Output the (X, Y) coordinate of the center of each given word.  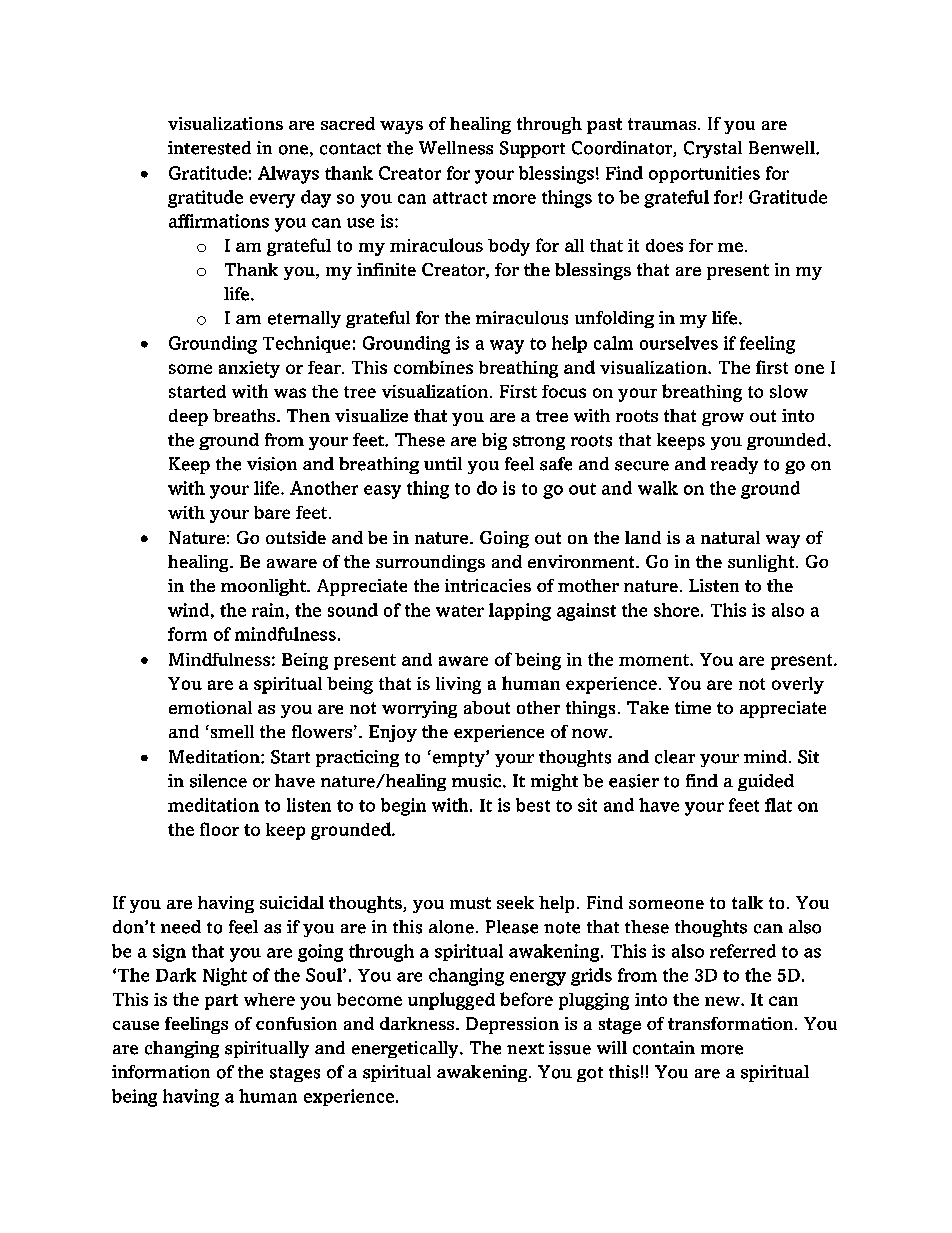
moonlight (264, 587)
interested (209, 148)
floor (219, 829)
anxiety (249, 369)
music (476, 781)
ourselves (679, 343)
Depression (512, 1025)
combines (433, 367)
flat (778, 805)
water (460, 611)
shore (676, 610)
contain (664, 1048)
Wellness (456, 148)
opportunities (704, 174)
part (221, 1002)
